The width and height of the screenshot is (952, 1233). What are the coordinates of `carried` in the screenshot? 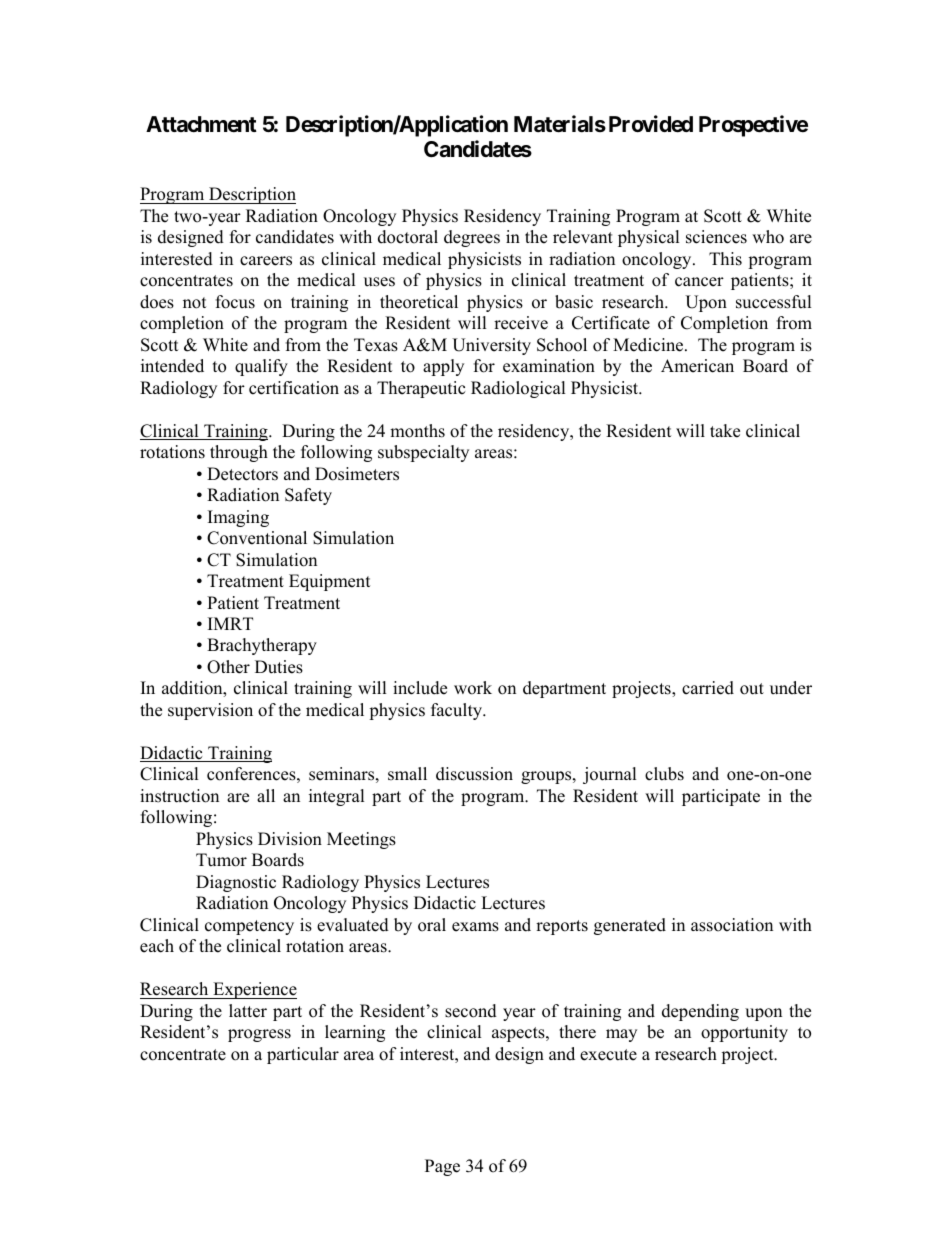 It's located at (708, 688).
